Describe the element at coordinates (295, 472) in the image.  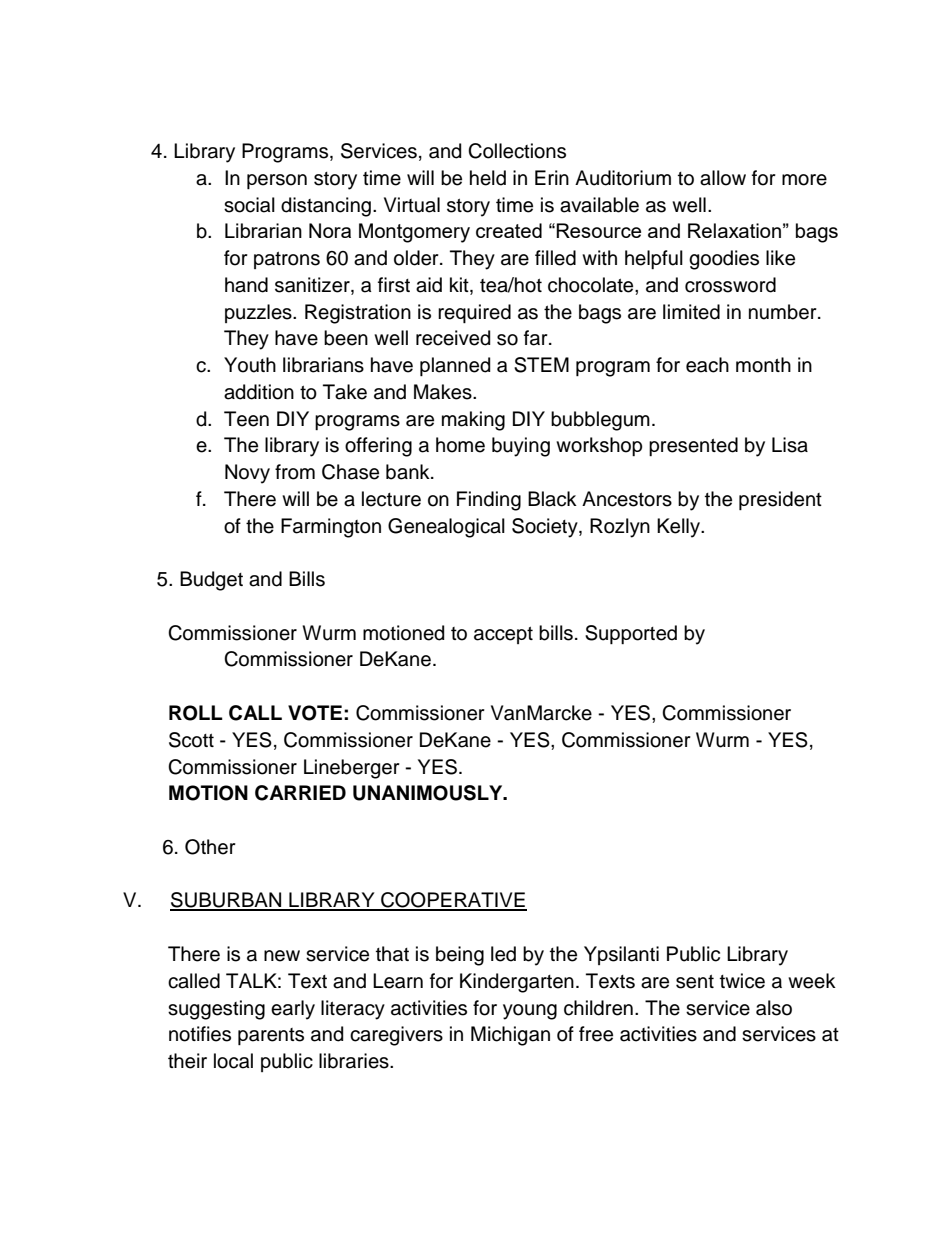
I see `from` at that location.
